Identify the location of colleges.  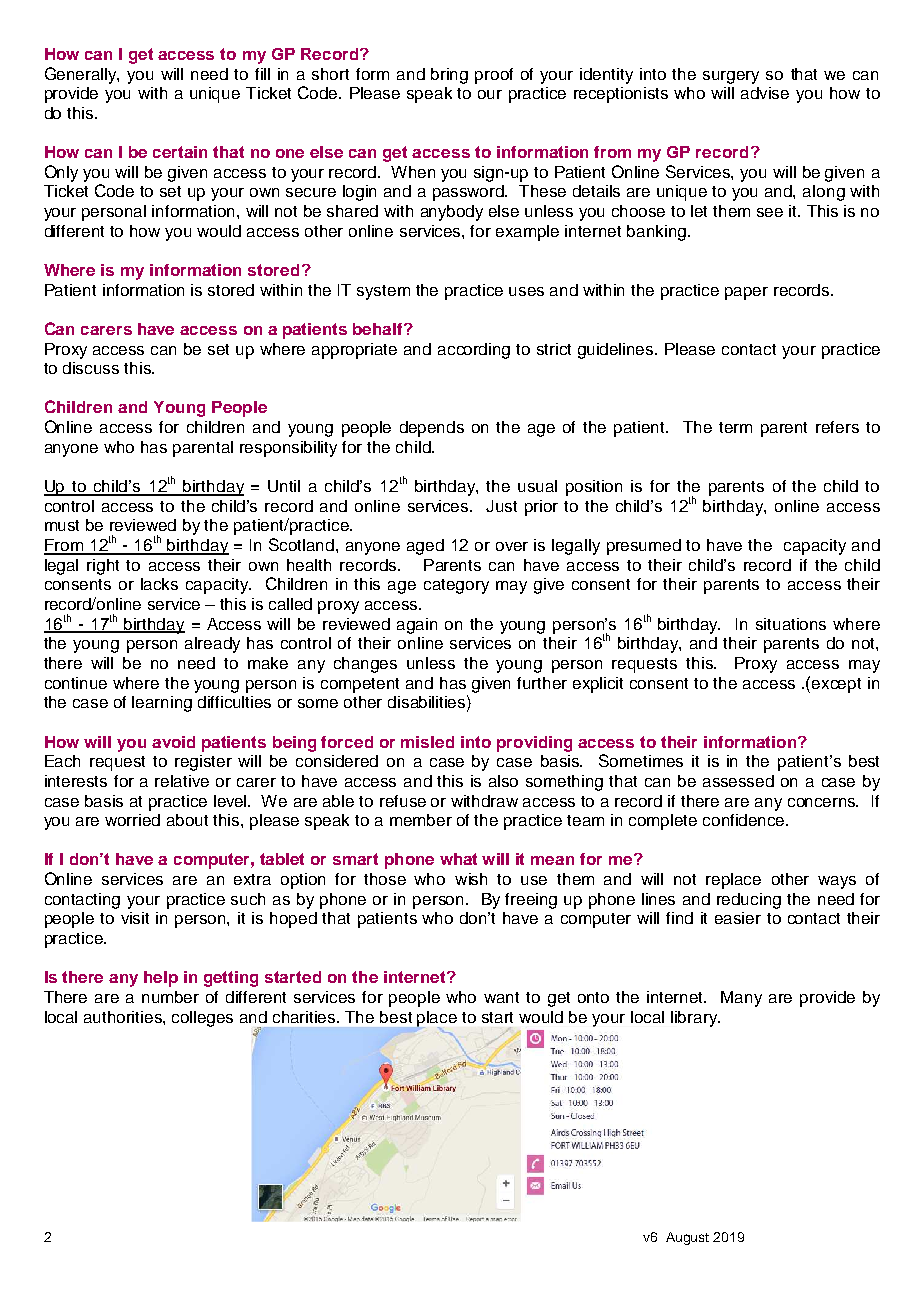
(202, 1019).
